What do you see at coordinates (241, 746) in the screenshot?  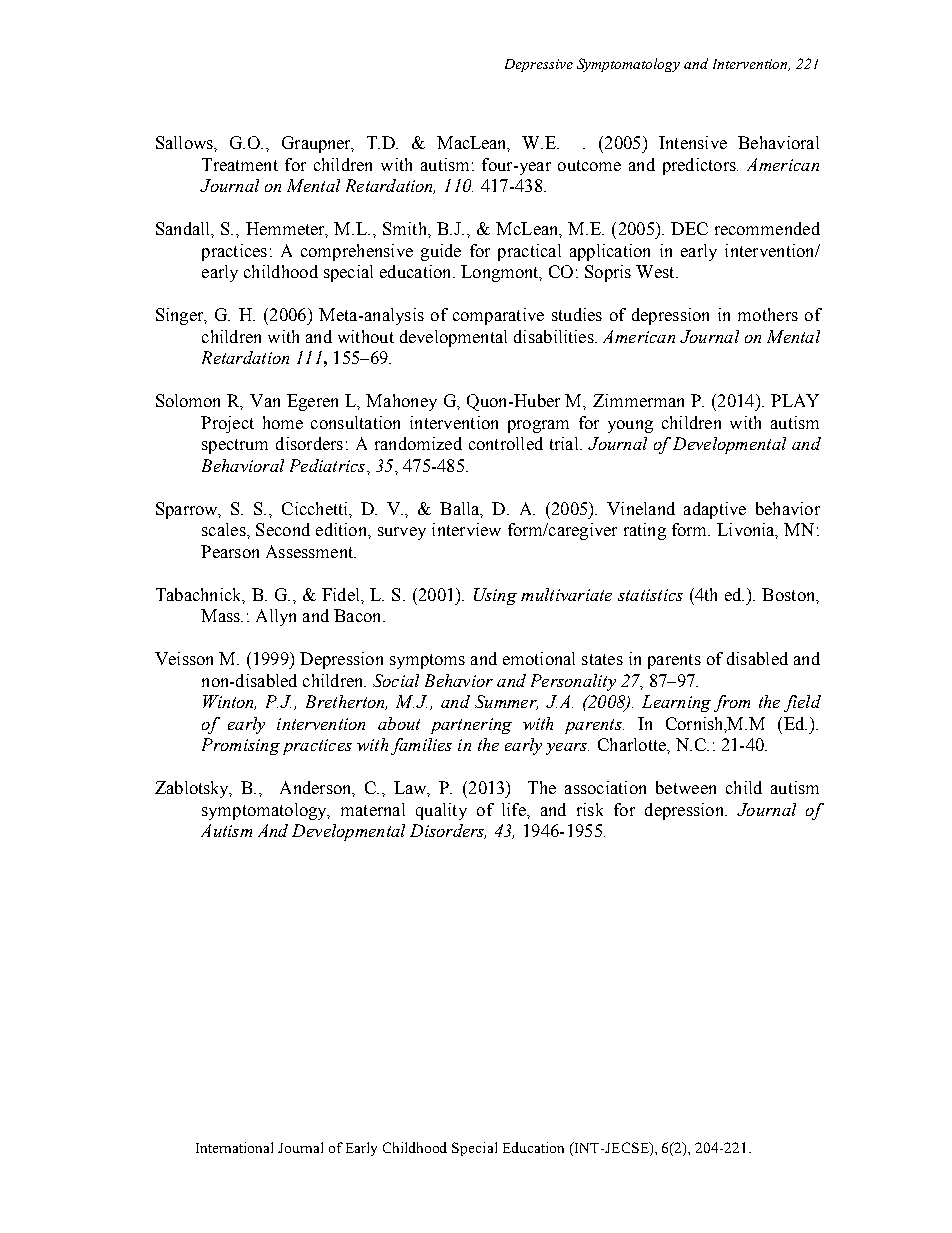 I see `Promising` at bounding box center [241, 746].
